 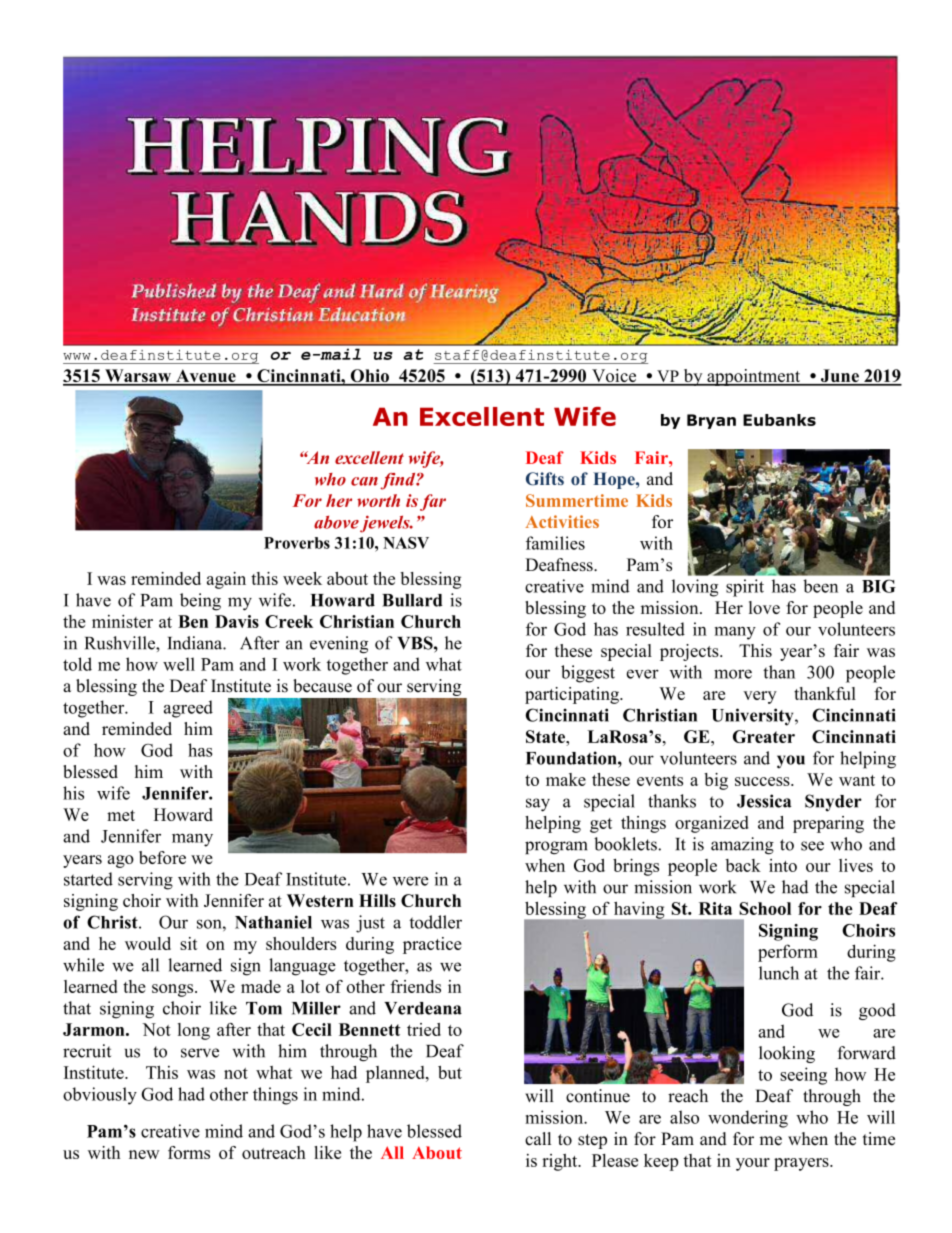 I want to click on Ohio, so click(x=369, y=377).
